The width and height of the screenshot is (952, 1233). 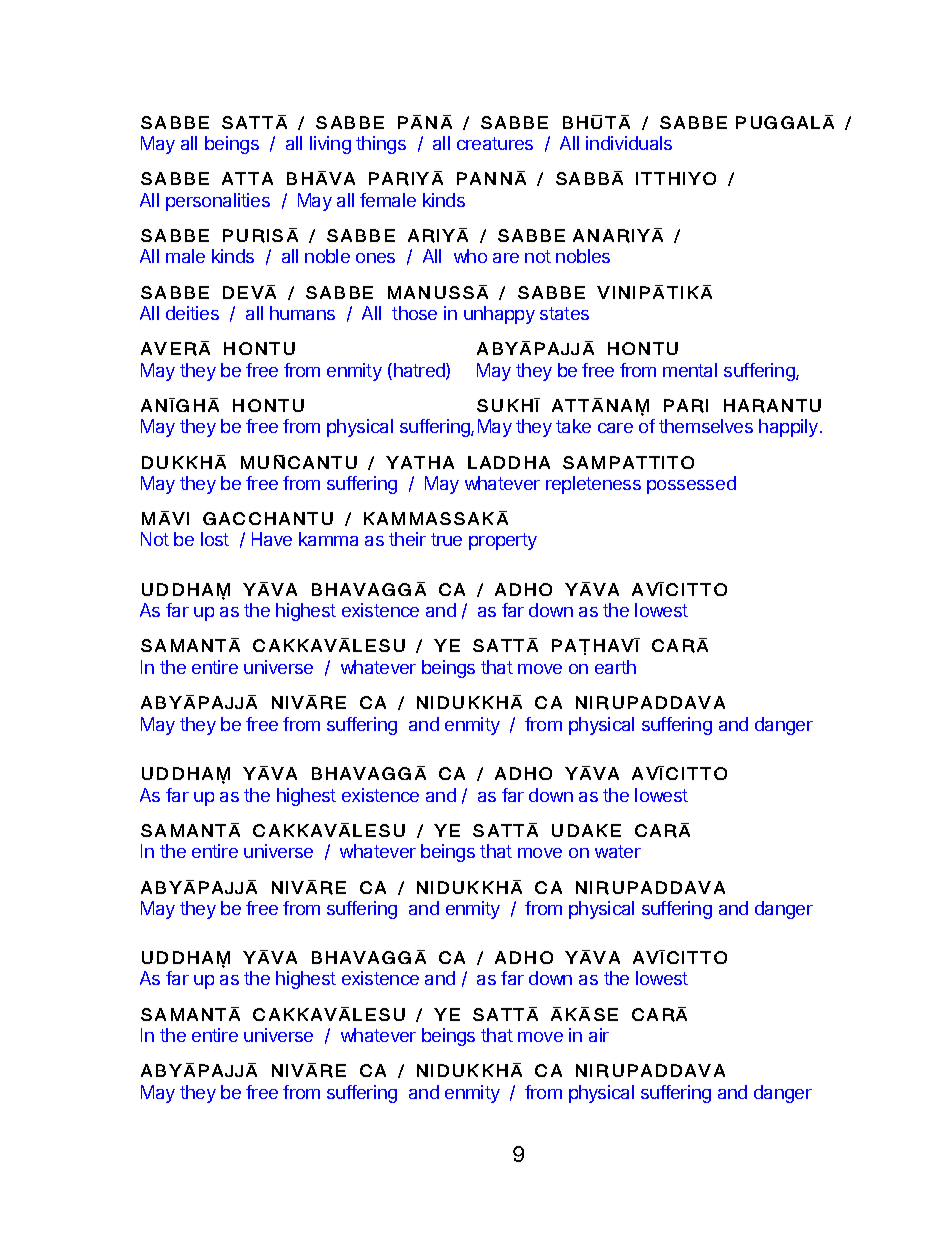 What do you see at coordinates (599, 1035) in the screenshot?
I see `air` at bounding box center [599, 1035].
